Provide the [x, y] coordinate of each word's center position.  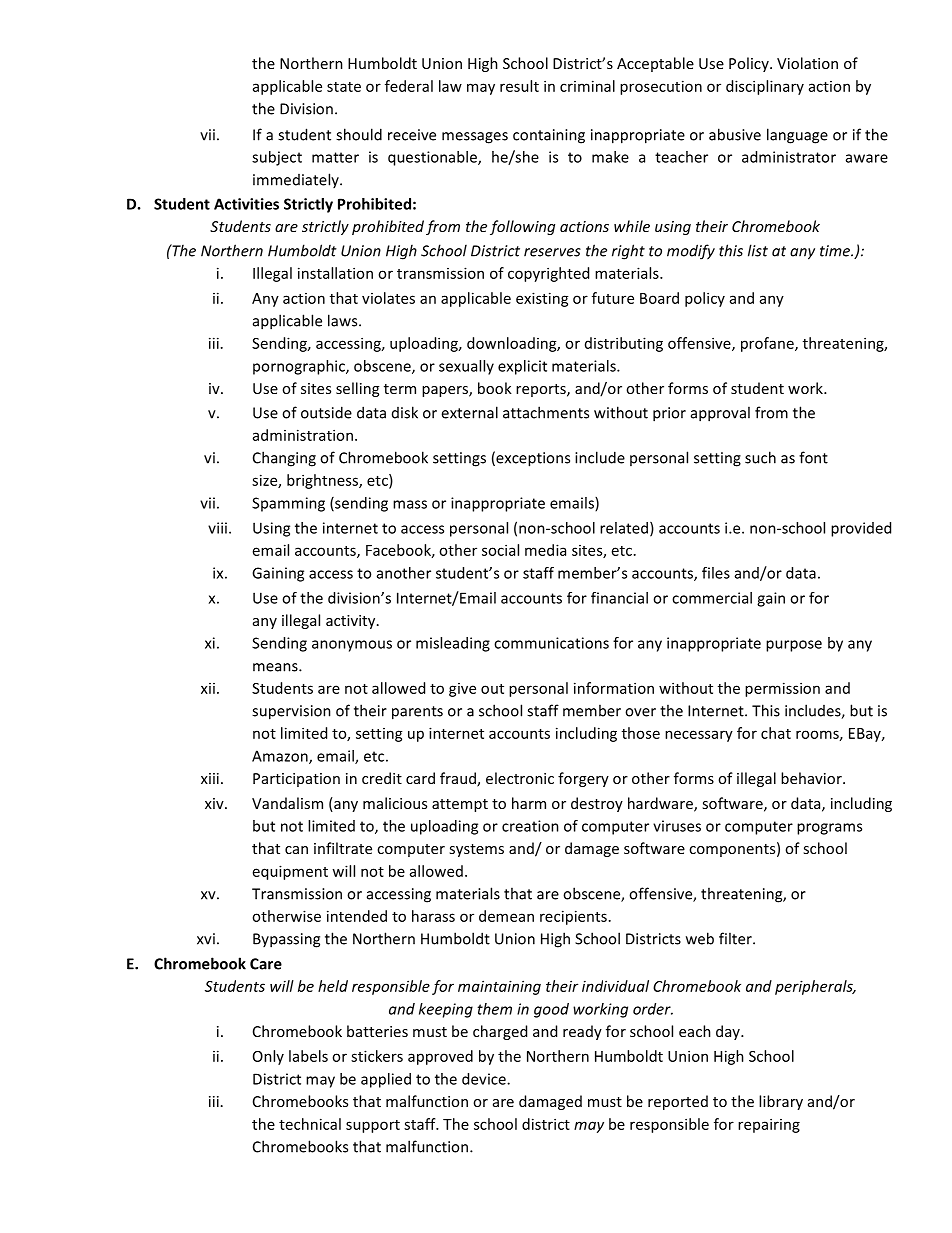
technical [310, 1124]
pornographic [300, 367]
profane [768, 344]
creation [530, 826]
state [344, 87]
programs [829, 829]
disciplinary [765, 87]
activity [352, 622]
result [519, 86]
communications [551, 643]
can [296, 850]
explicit [522, 367]
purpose [794, 646]
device [485, 1079]
